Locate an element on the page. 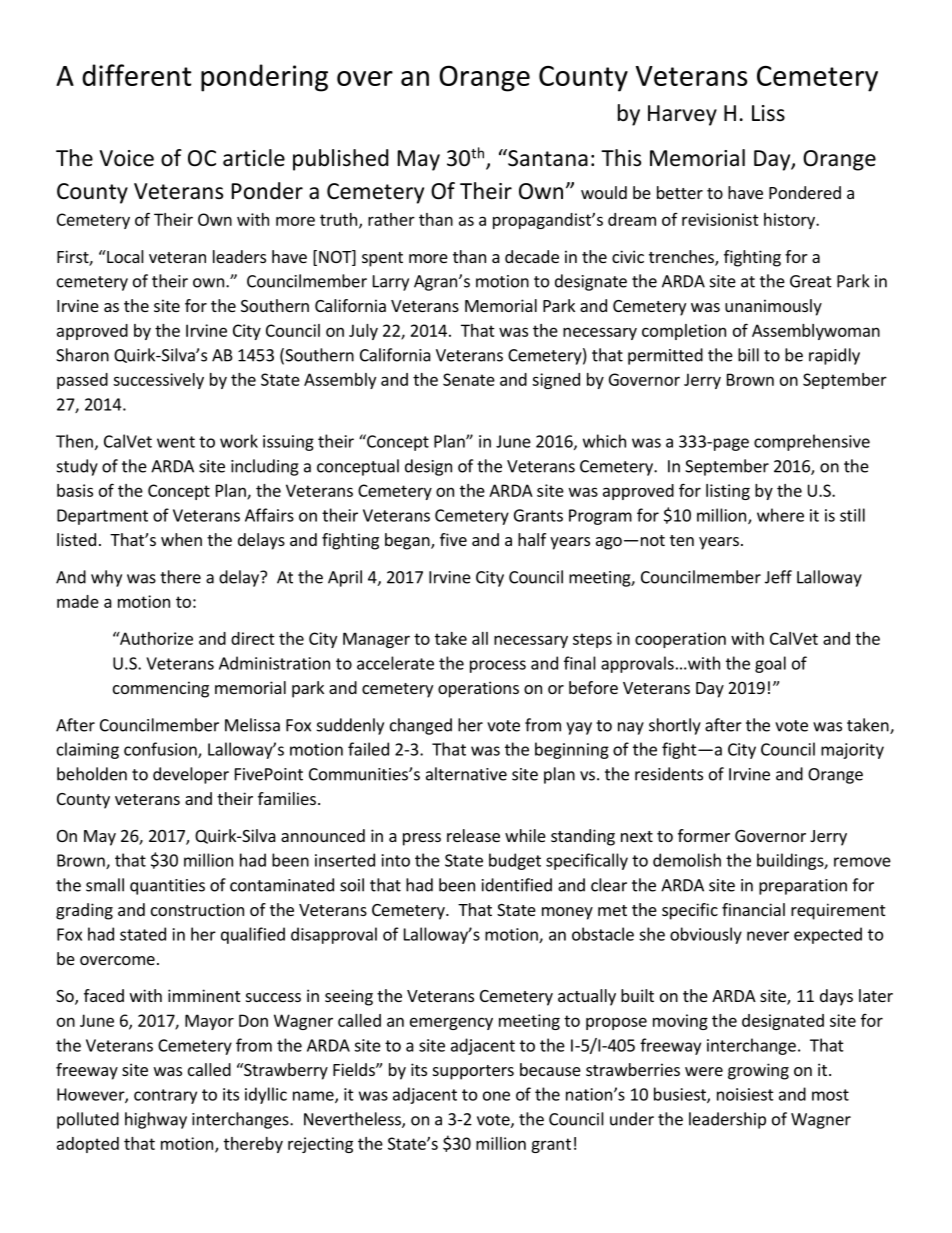  Senate is located at coordinates (469, 379).
